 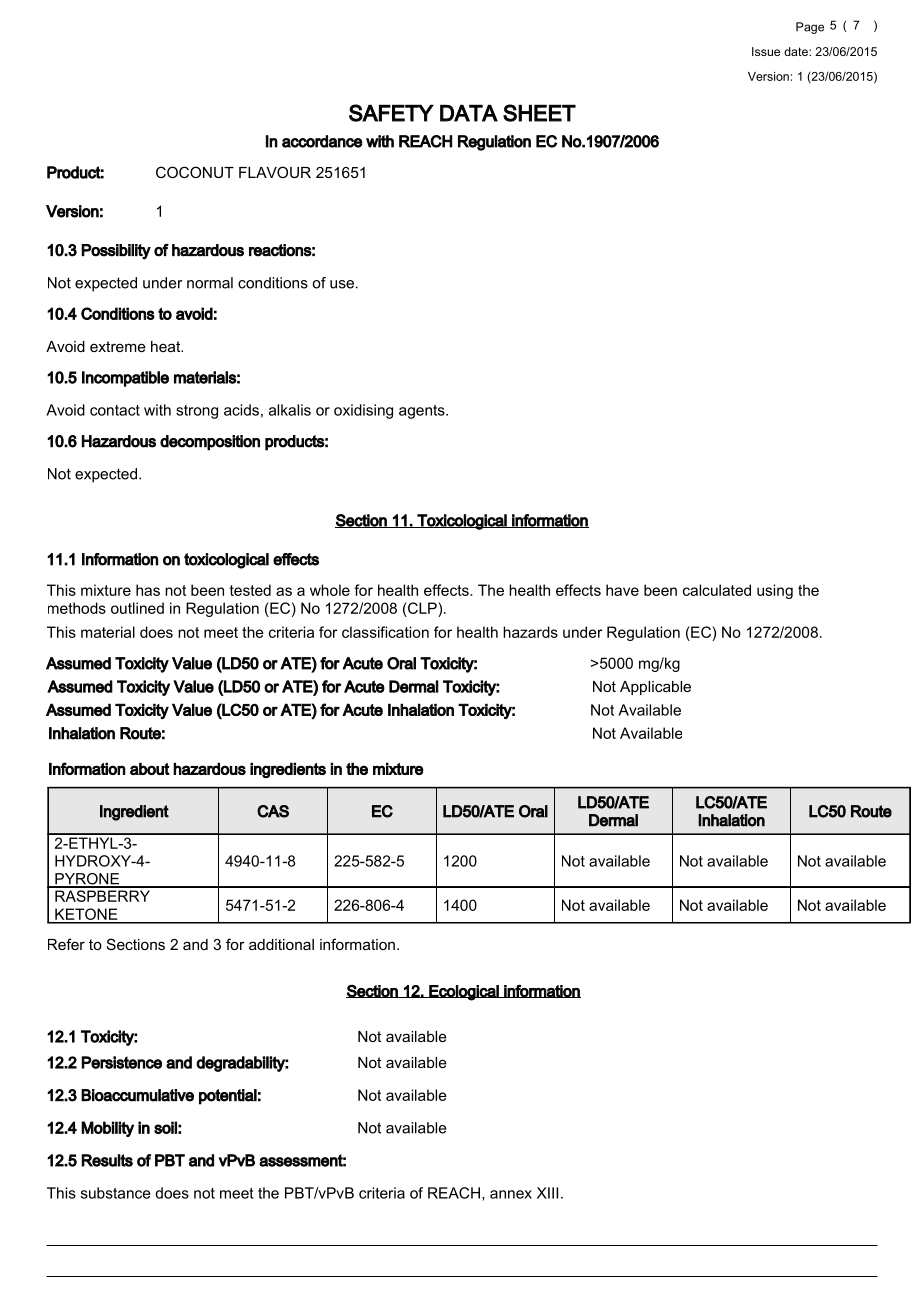 What do you see at coordinates (273, 811) in the document?
I see `CAS` at bounding box center [273, 811].
